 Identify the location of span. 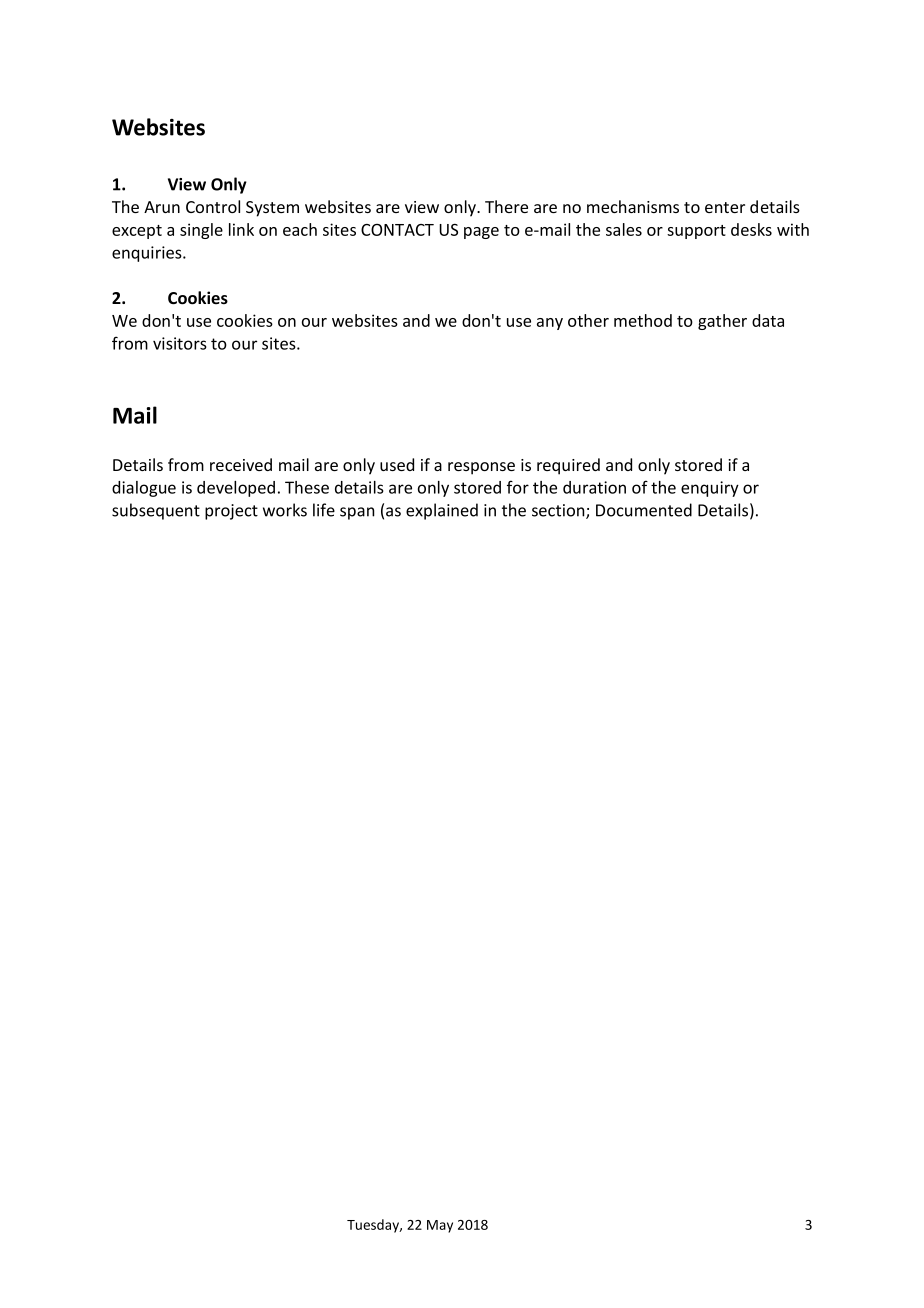
(357, 513).
